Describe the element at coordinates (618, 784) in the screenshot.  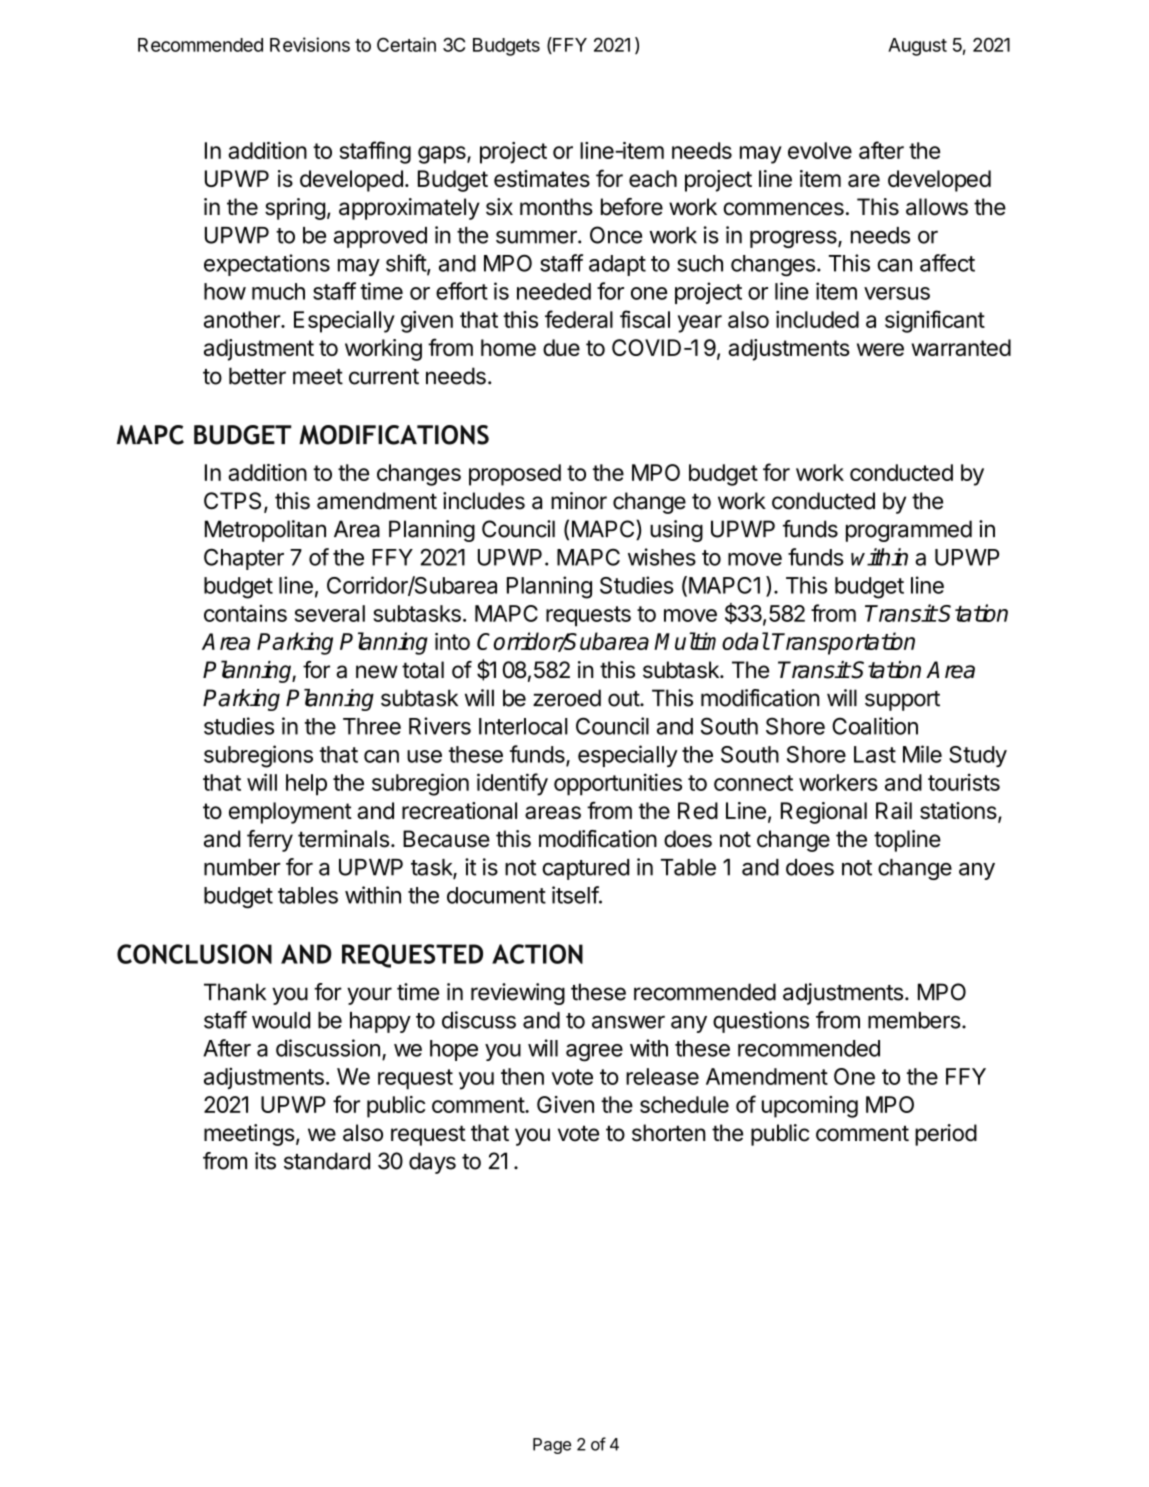
I see `opportunities` at that location.
